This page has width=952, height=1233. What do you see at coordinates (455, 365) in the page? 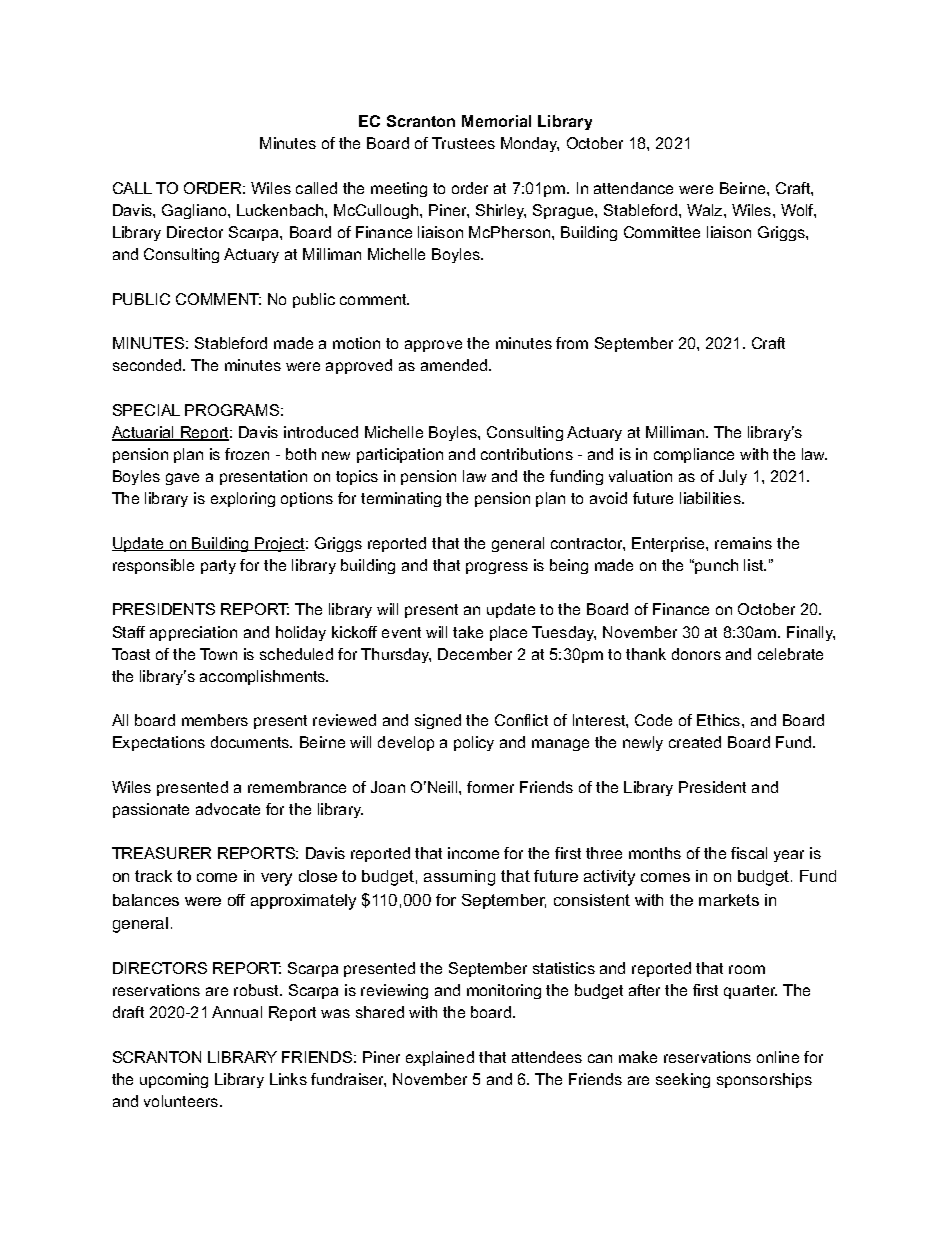
I see `amended` at bounding box center [455, 365].
